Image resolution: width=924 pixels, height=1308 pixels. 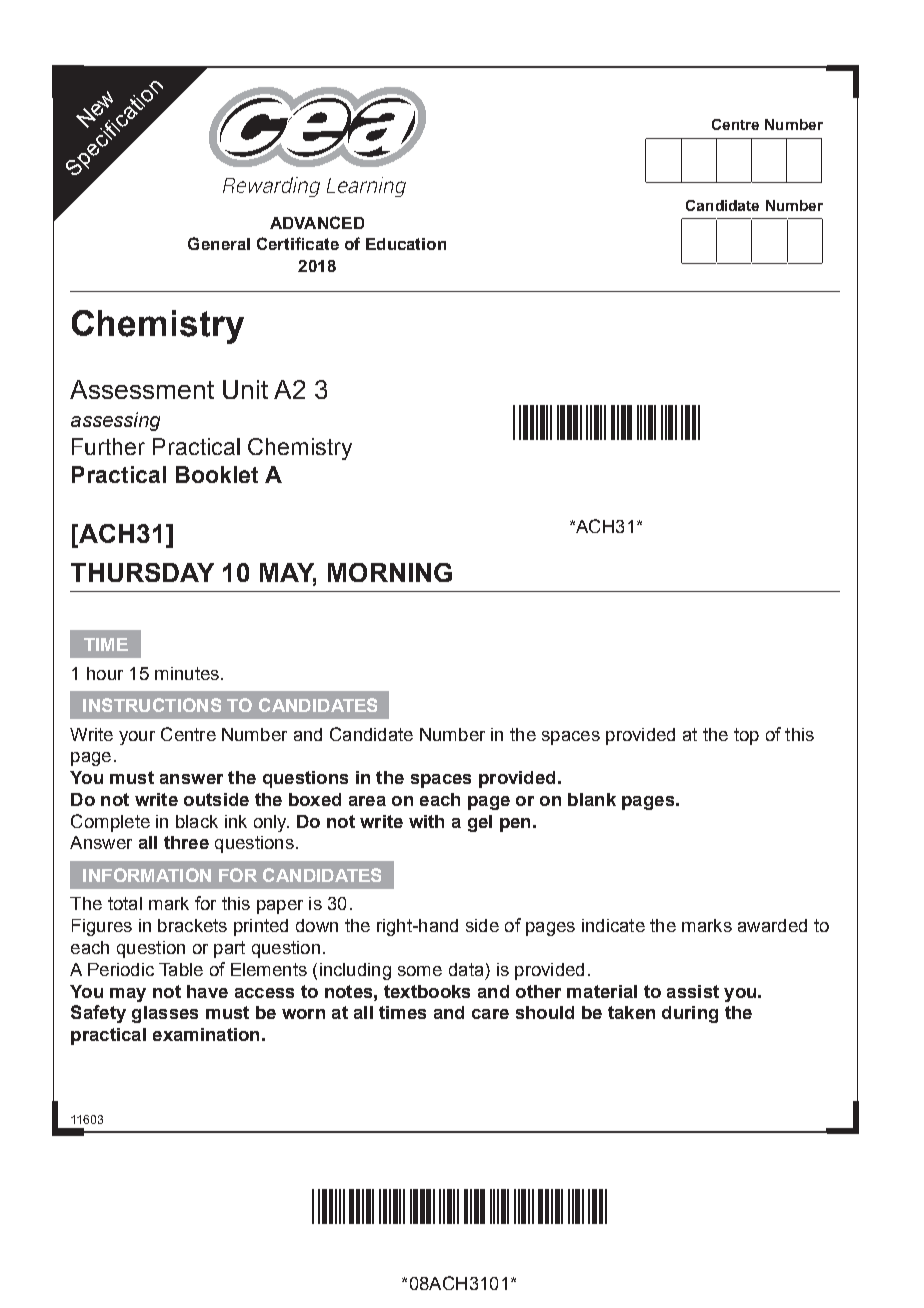 I want to click on Booklet, so click(x=217, y=474).
